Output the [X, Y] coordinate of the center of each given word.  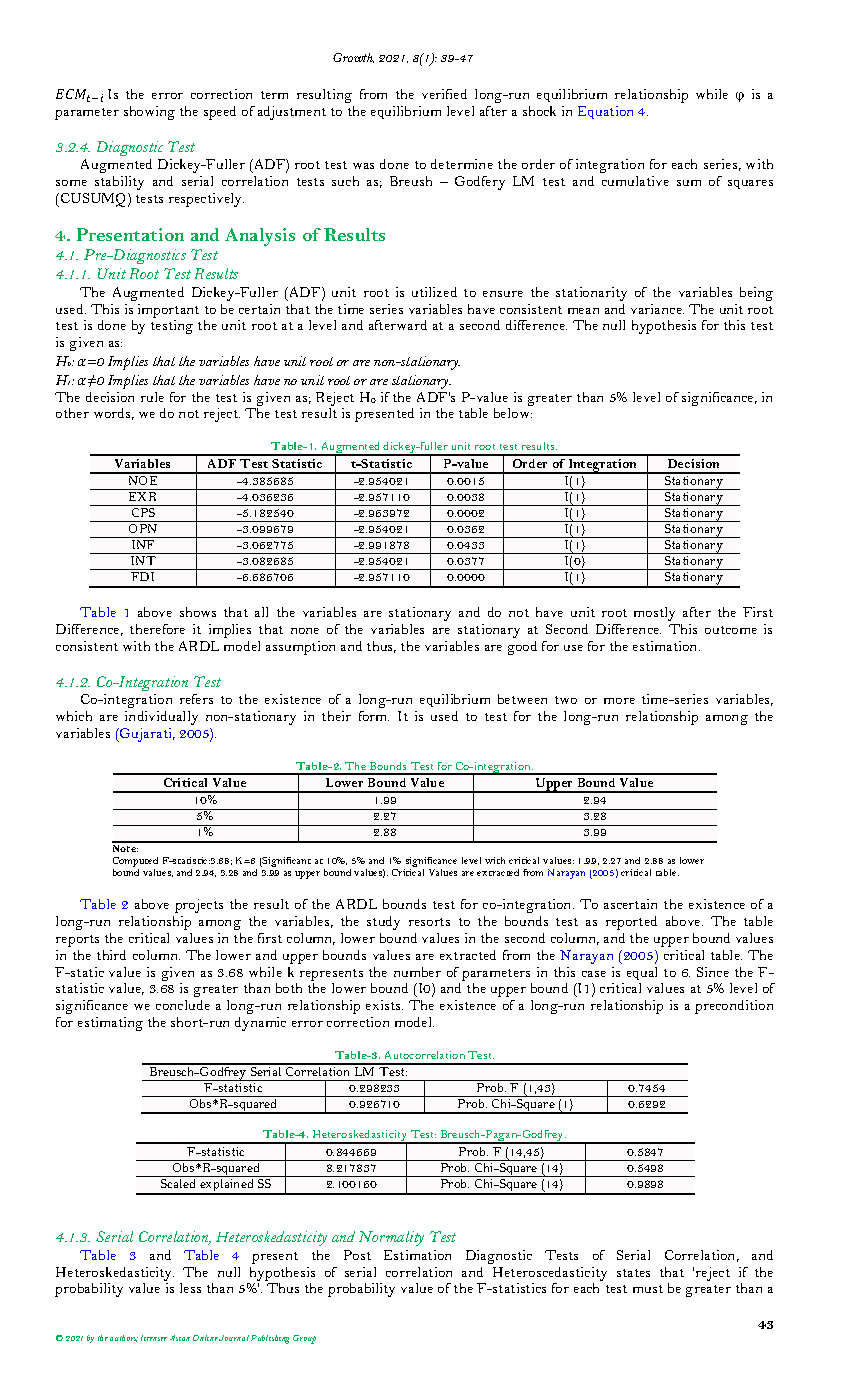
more [619, 701]
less [190, 1288]
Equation [605, 112]
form [374, 716]
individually [161, 718]
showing [149, 113]
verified [444, 94]
